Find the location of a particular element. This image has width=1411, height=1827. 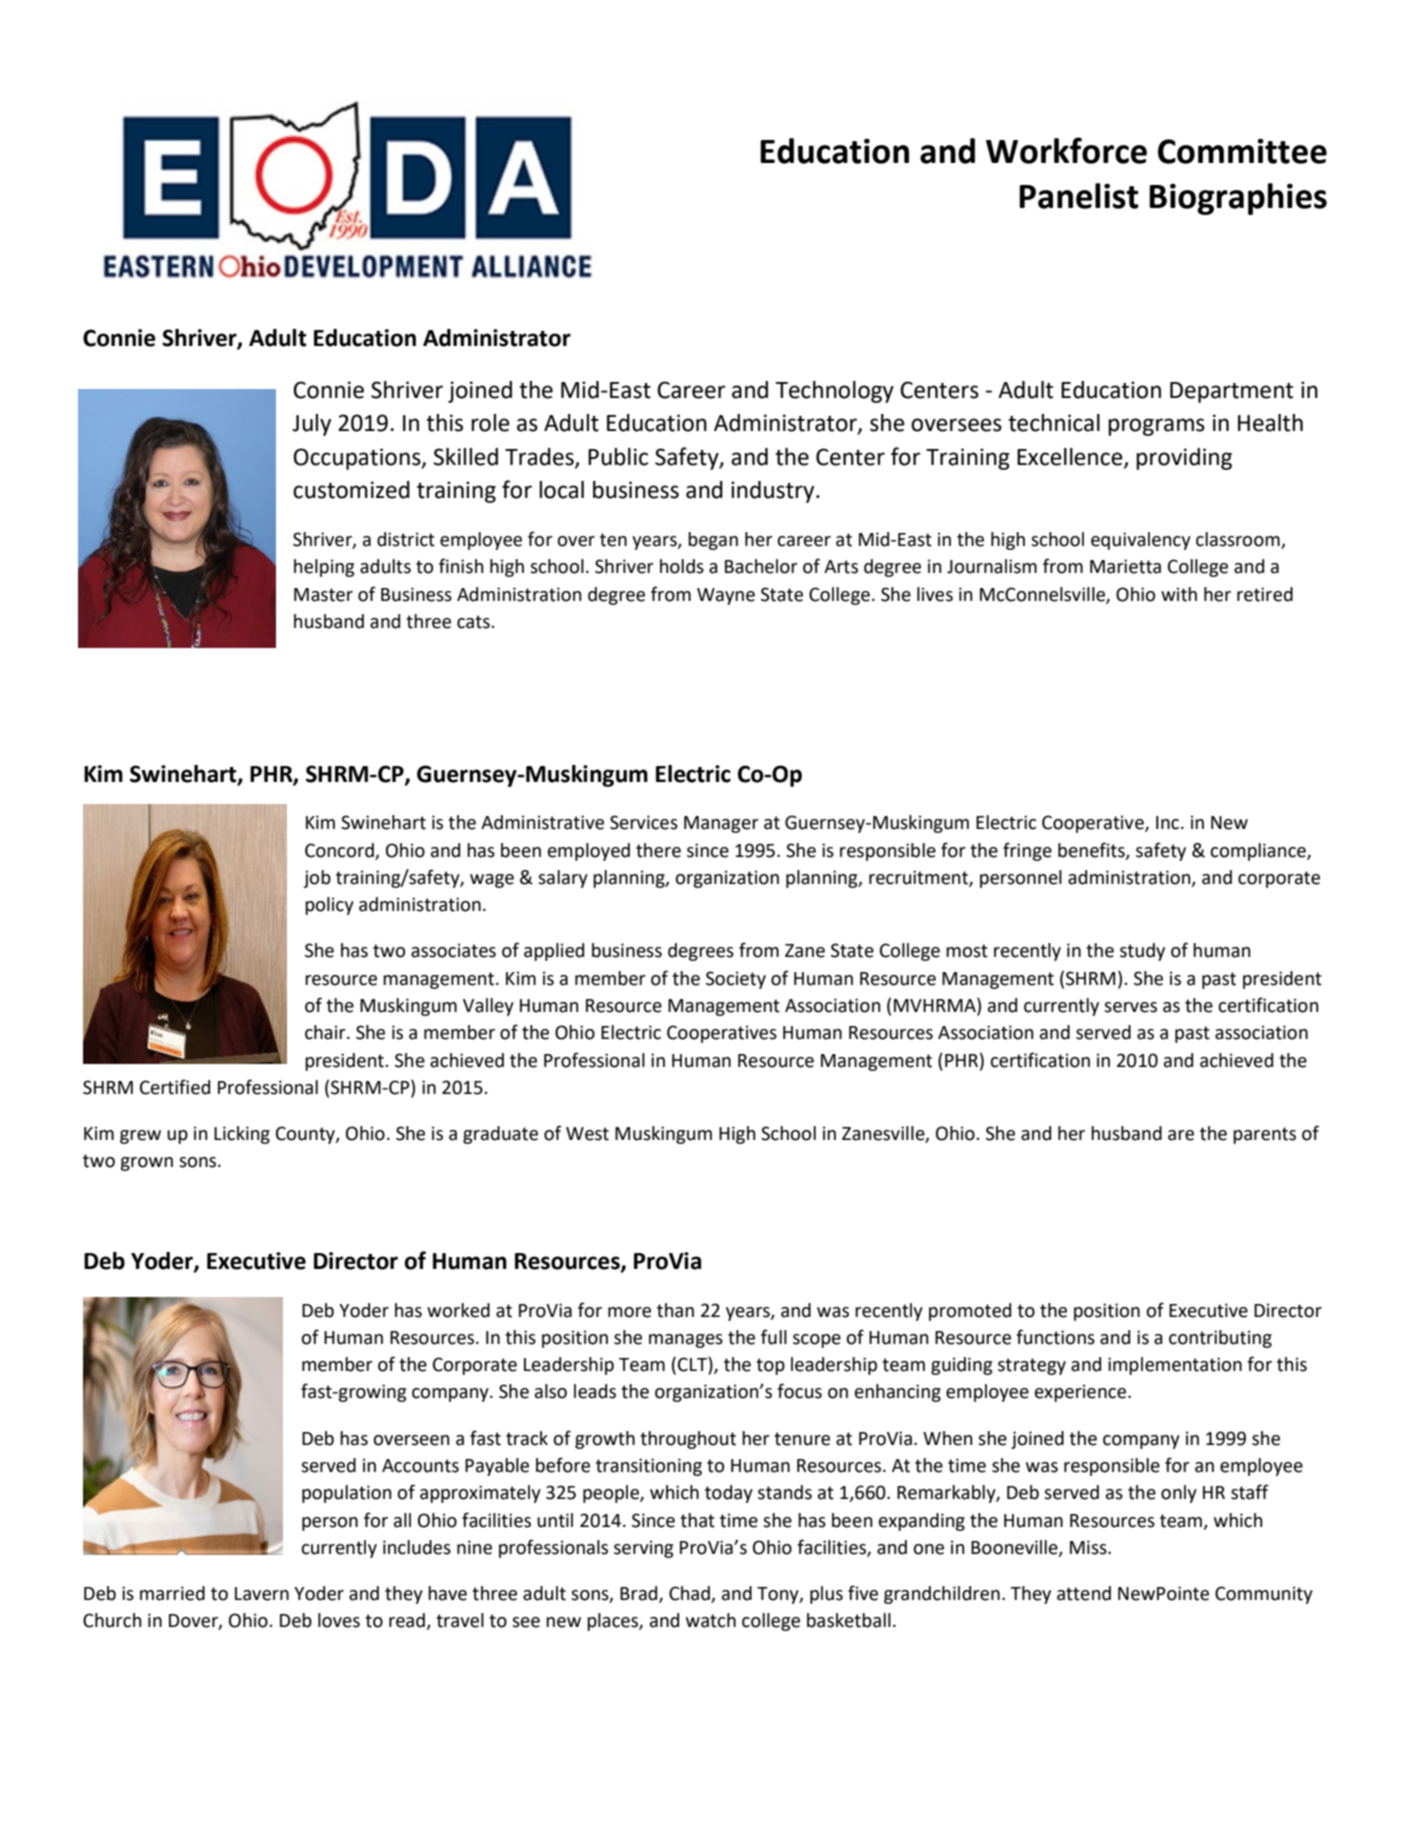

Panelist is located at coordinates (1079, 196).
